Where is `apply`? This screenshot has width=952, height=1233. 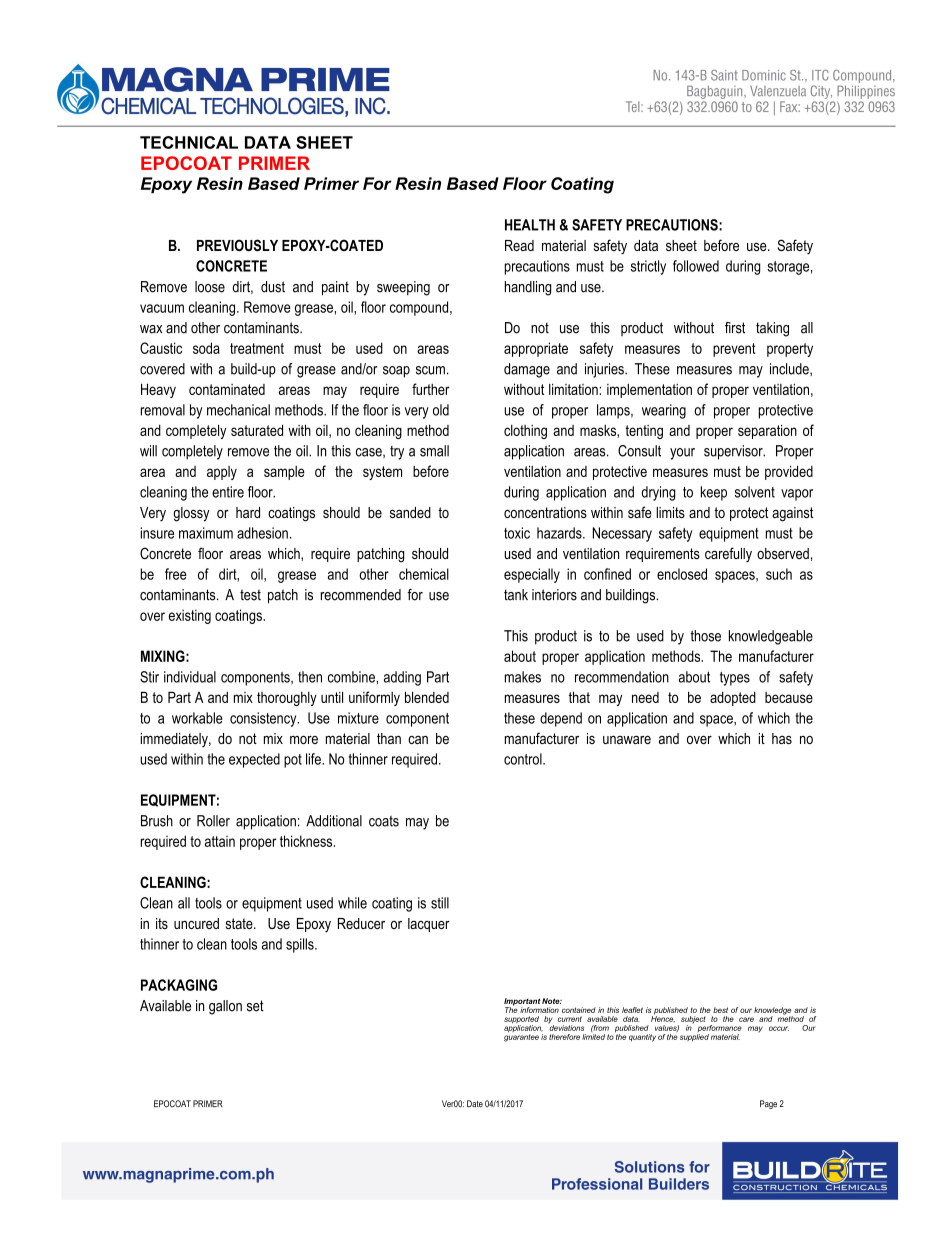 apply is located at coordinates (222, 473).
